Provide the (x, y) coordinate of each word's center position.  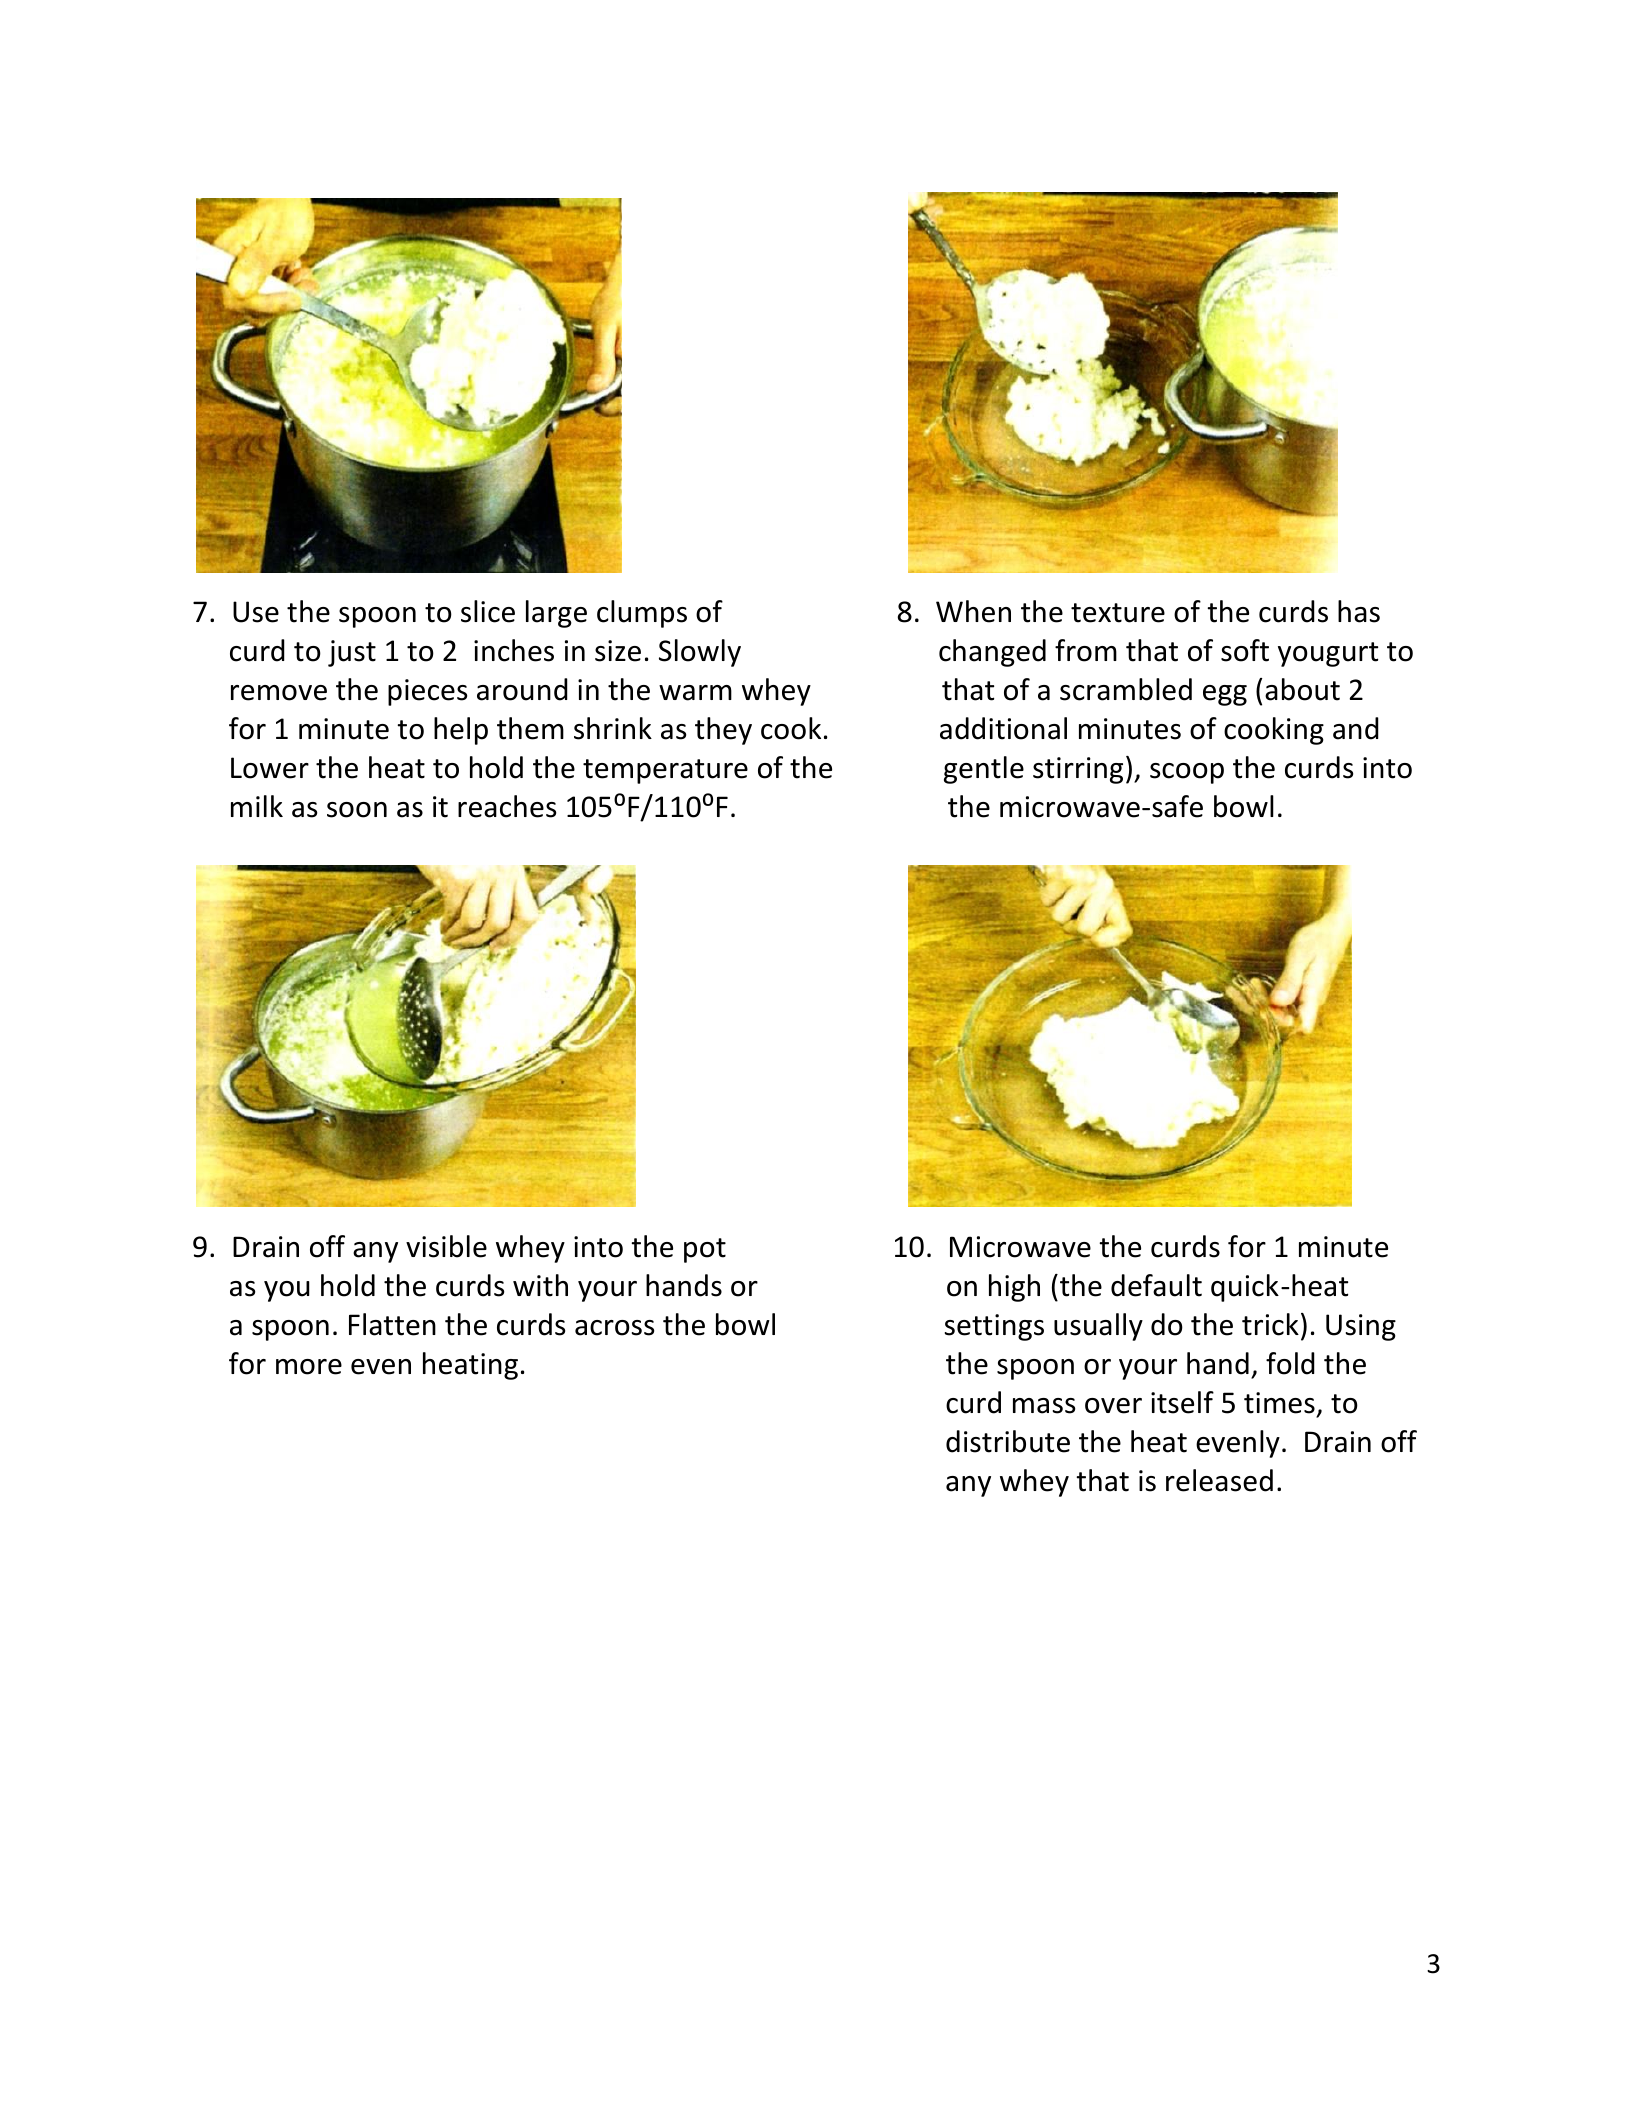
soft (1245, 650)
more (309, 1367)
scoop (1187, 773)
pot (705, 1250)
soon (357, 810)
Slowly (700, 653)
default (1156, 1285)
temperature (665, 771)
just (352, 653)
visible (446, 1246)
